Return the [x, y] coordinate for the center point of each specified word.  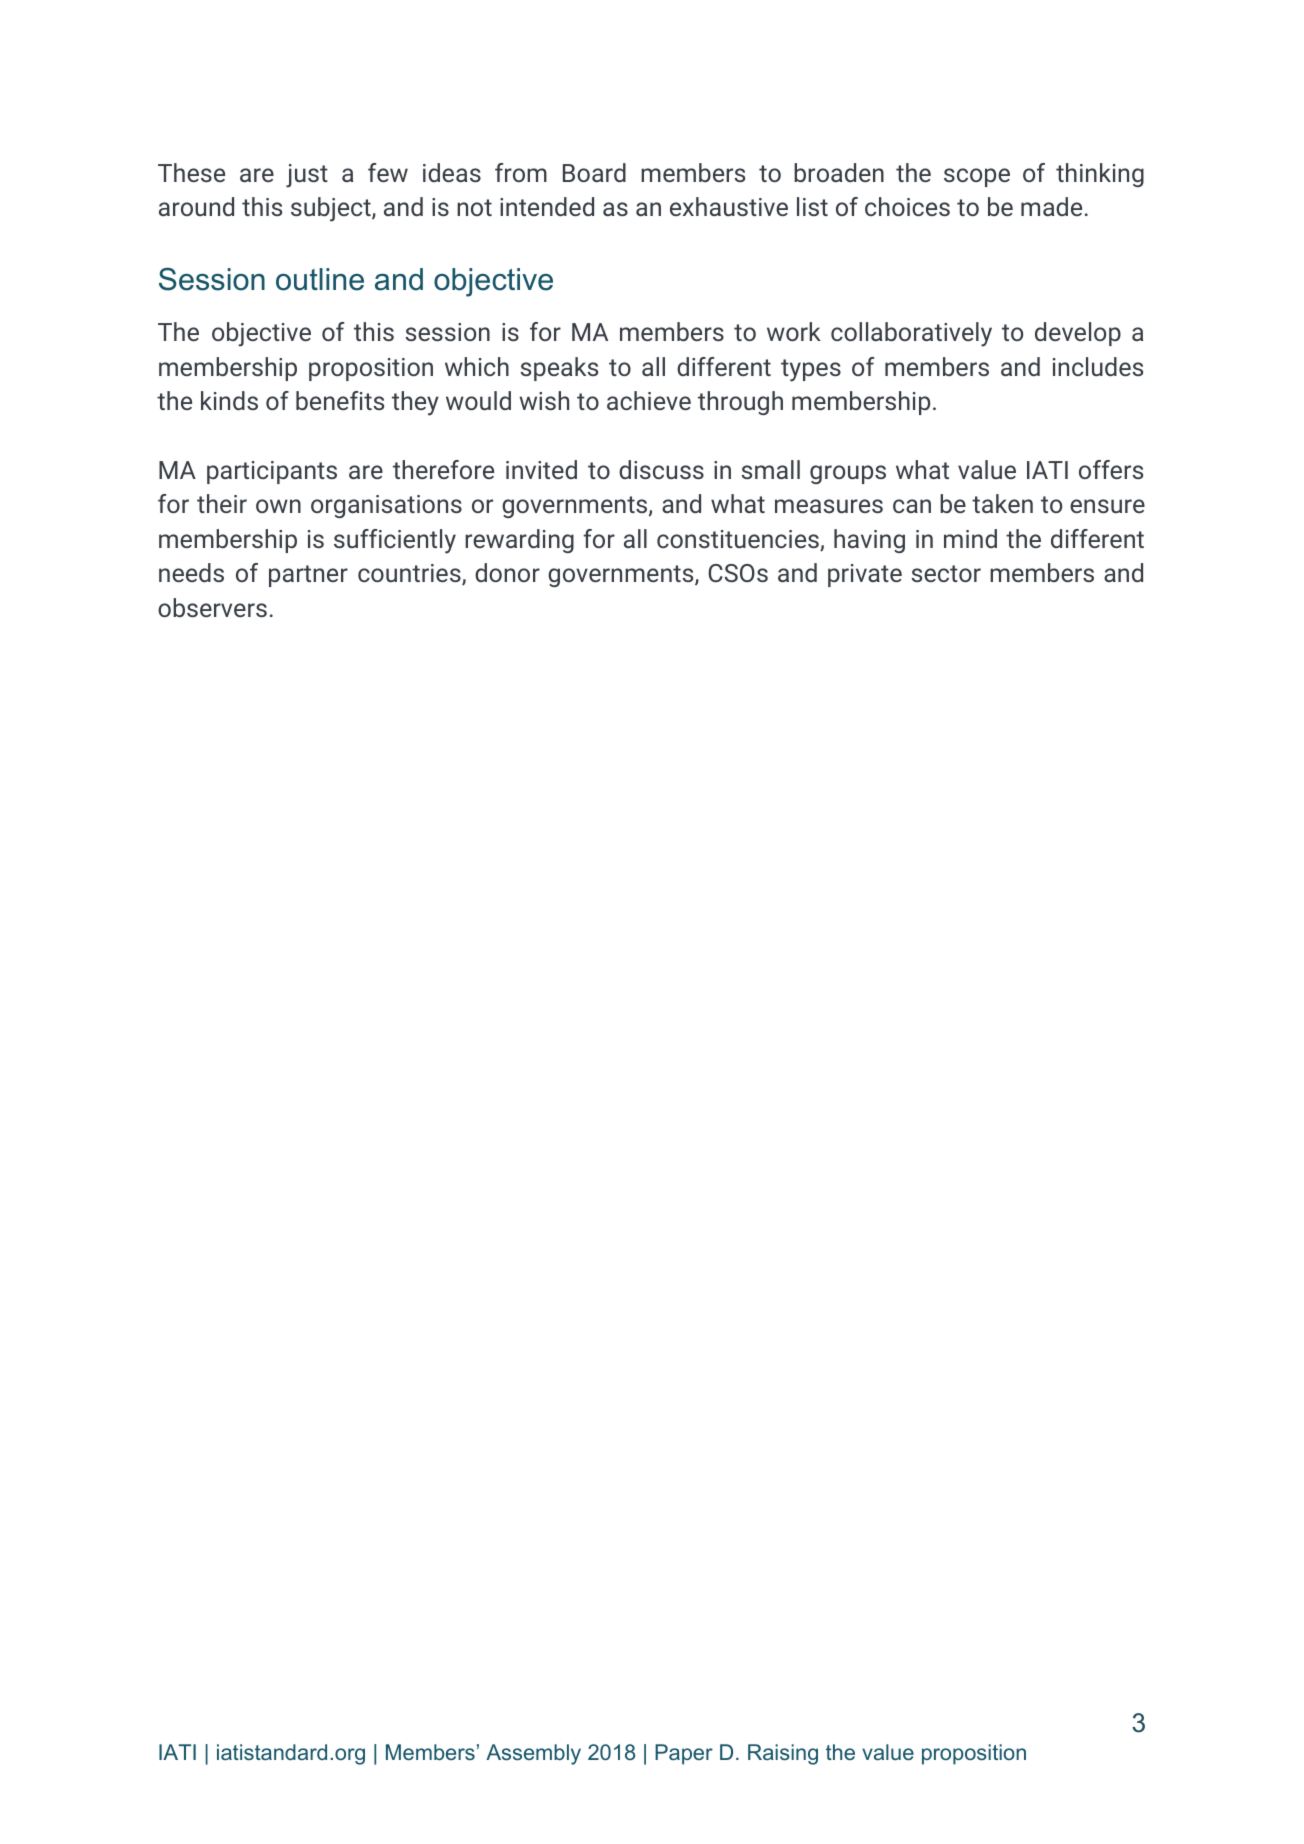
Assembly [533, 1754]
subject [332, 209]
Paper [684, 1754]
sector [946, 573]
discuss [661, 469]
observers [212, 607]
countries [410, 574]
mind [970, 538]
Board [594, 172]
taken [1002, 503]
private [865, 575]
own [278, 506]
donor [507, 572]
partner [308, 576]
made [1051, 206]
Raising [783, 1754]
